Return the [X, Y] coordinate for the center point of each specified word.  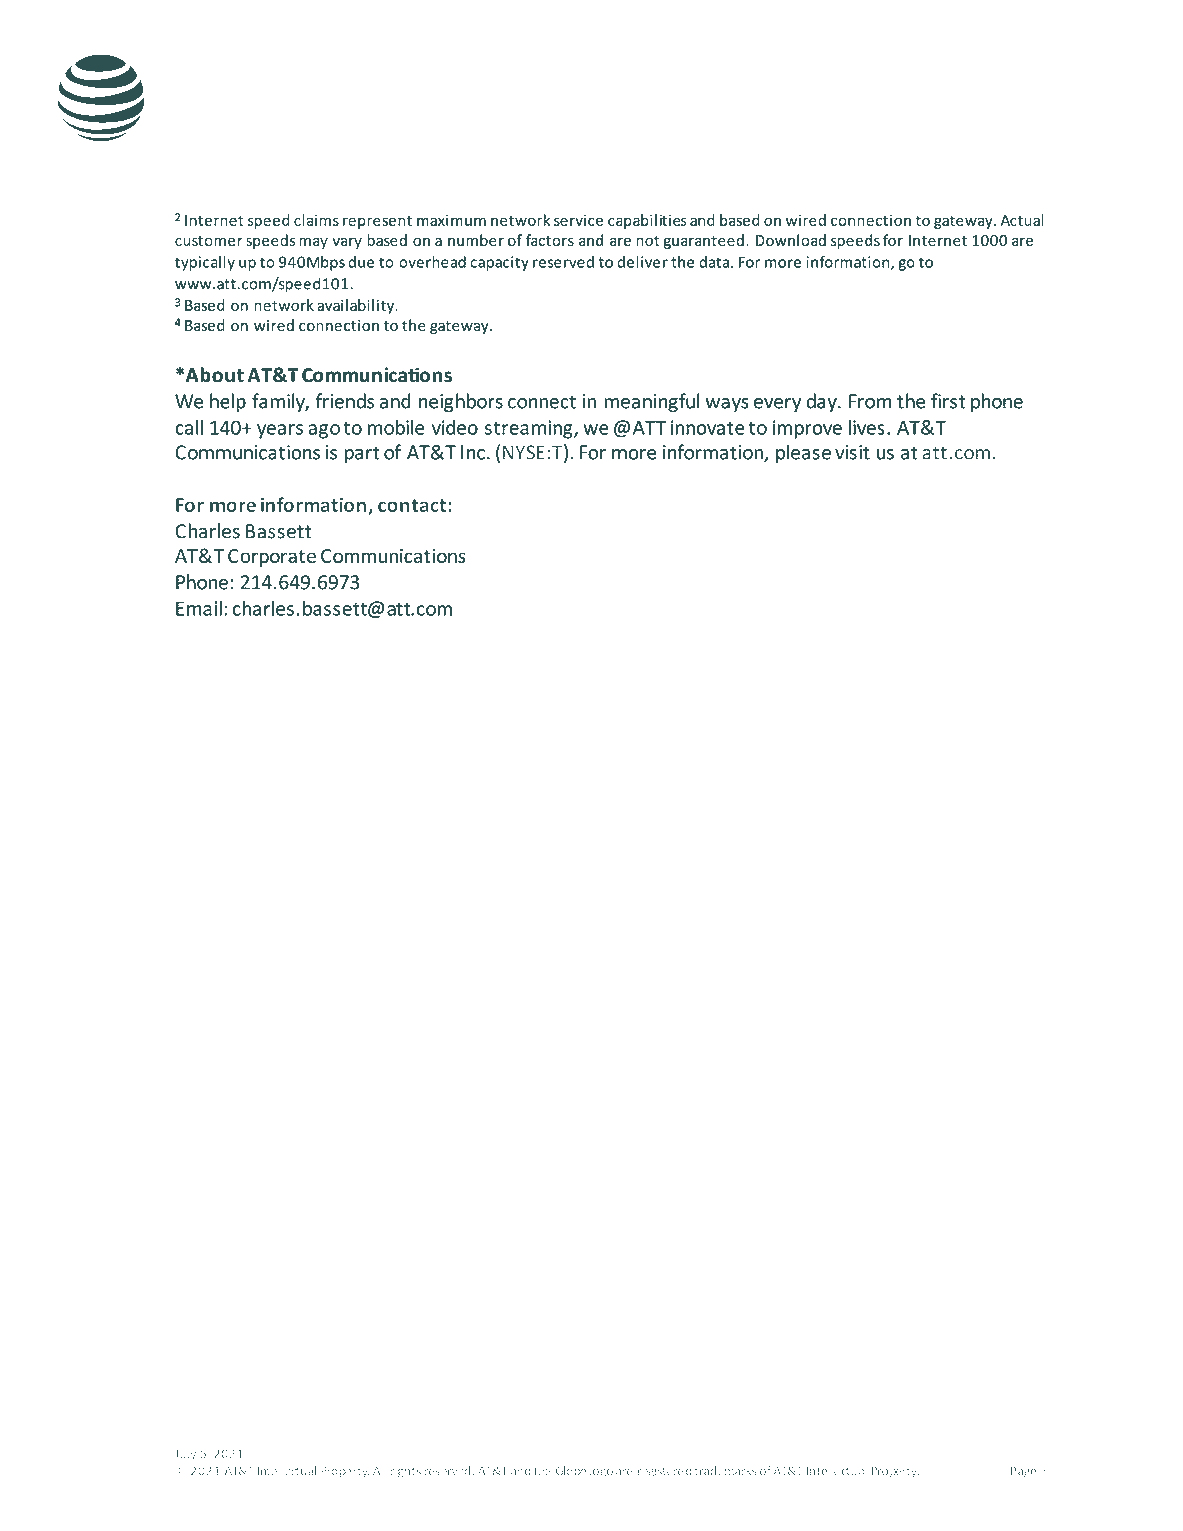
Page [1023, 1472]
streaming [530, 429]
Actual [1022, 220]
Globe [571, 1471]
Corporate [272, 558]
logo [601, 1472]
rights [406, 1472]
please [803, 453]
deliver [642, 262]
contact [413, 505]
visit [852, 452]
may [313, 243]
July [185, 1455]
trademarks [725, 1471]
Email [199, 608]
